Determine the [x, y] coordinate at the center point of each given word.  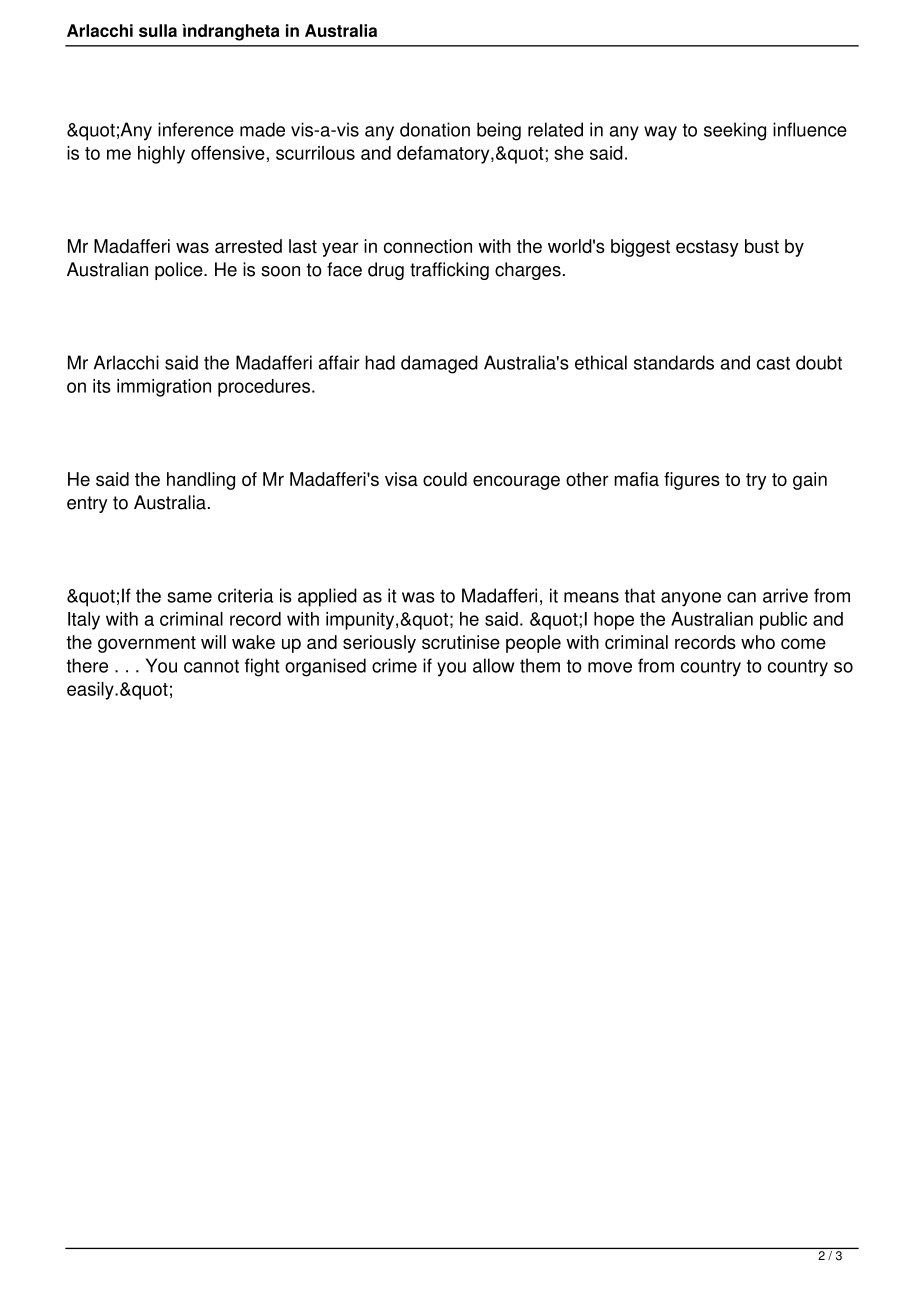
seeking [735, 131]
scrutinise [461, 642]
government [147, 644]
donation [435, 129]
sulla [158, 30]
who [758, 642]
